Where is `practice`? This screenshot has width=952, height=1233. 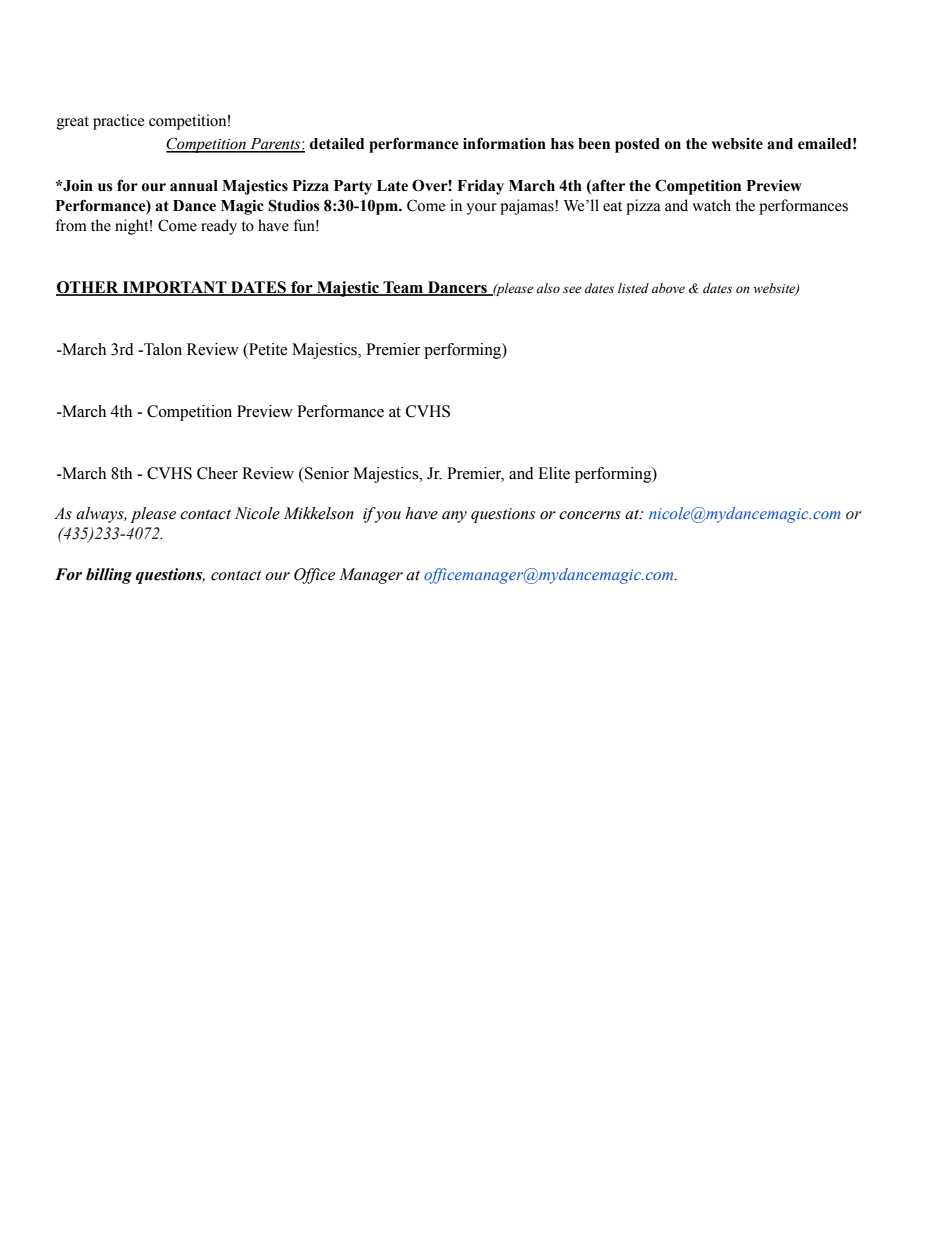 practice is located at coordinates (118, 122).
